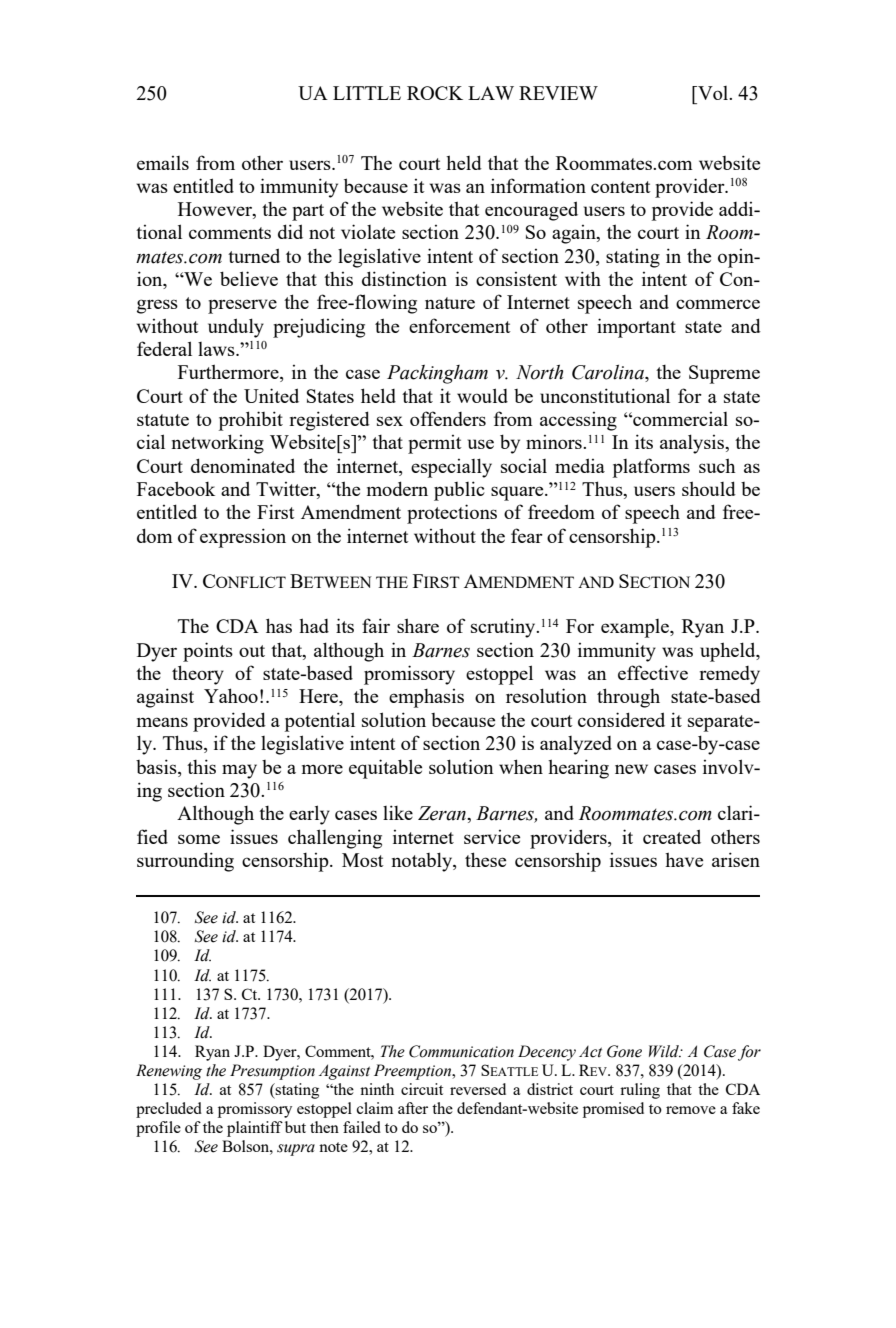 The image size is (896, 1328). Describe the element at coordinates (163, 163) in the document. I see `emails` at that location.
